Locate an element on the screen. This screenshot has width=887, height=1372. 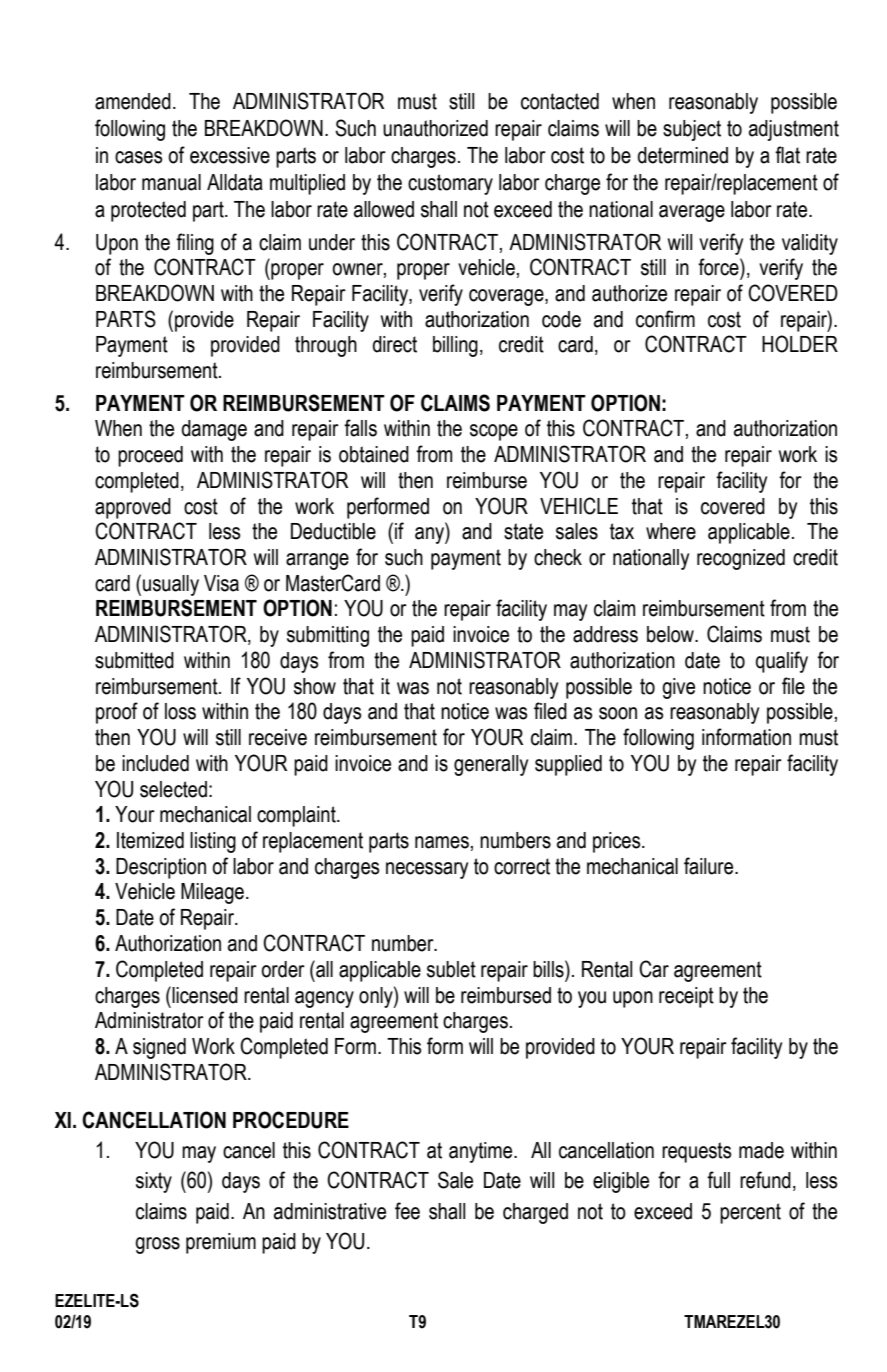
receipt is located at coordinates (686, 997).
